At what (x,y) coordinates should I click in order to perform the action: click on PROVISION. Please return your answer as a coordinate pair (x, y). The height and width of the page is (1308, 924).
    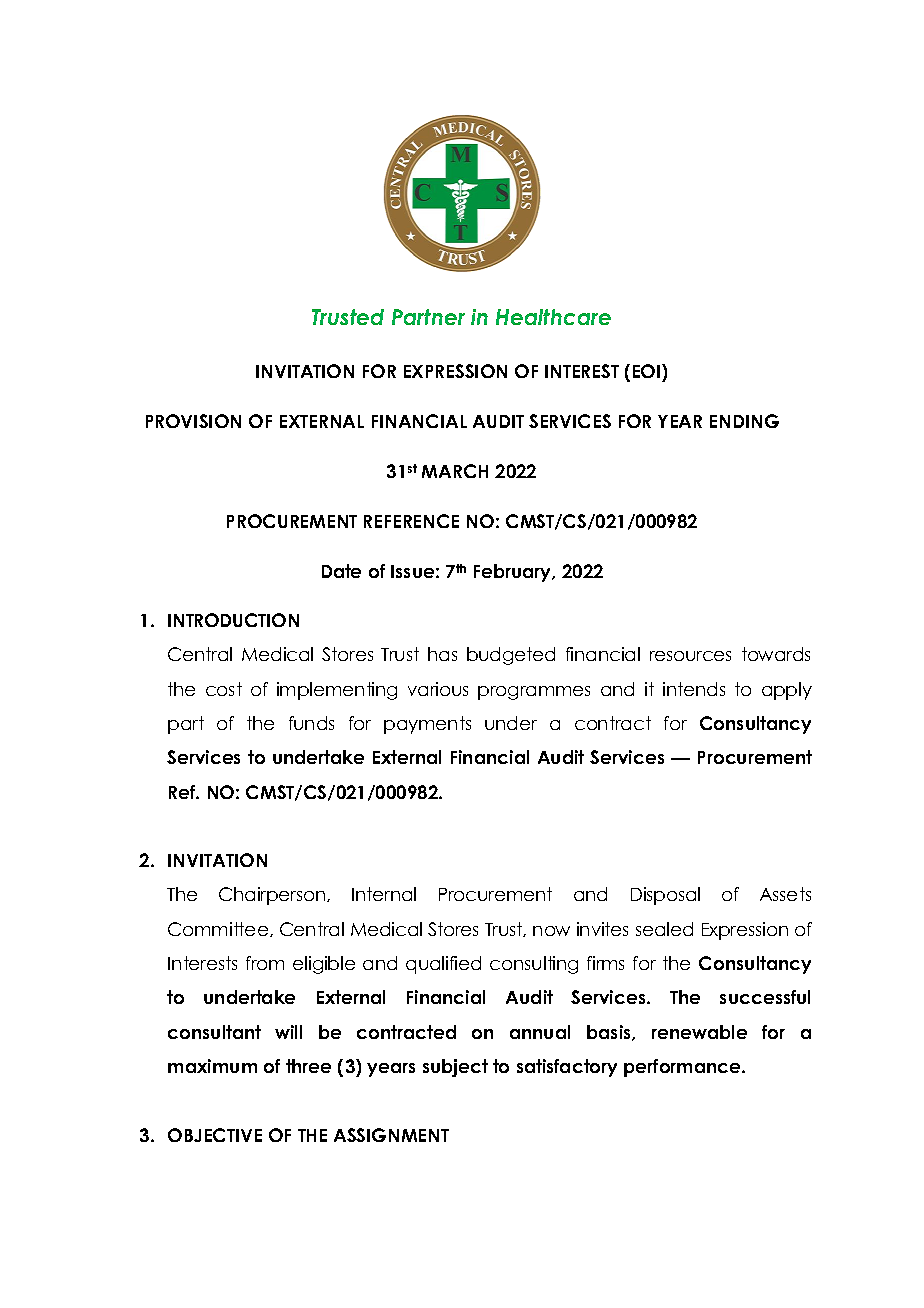
    Looking at the image, I should click on (193, 421).
